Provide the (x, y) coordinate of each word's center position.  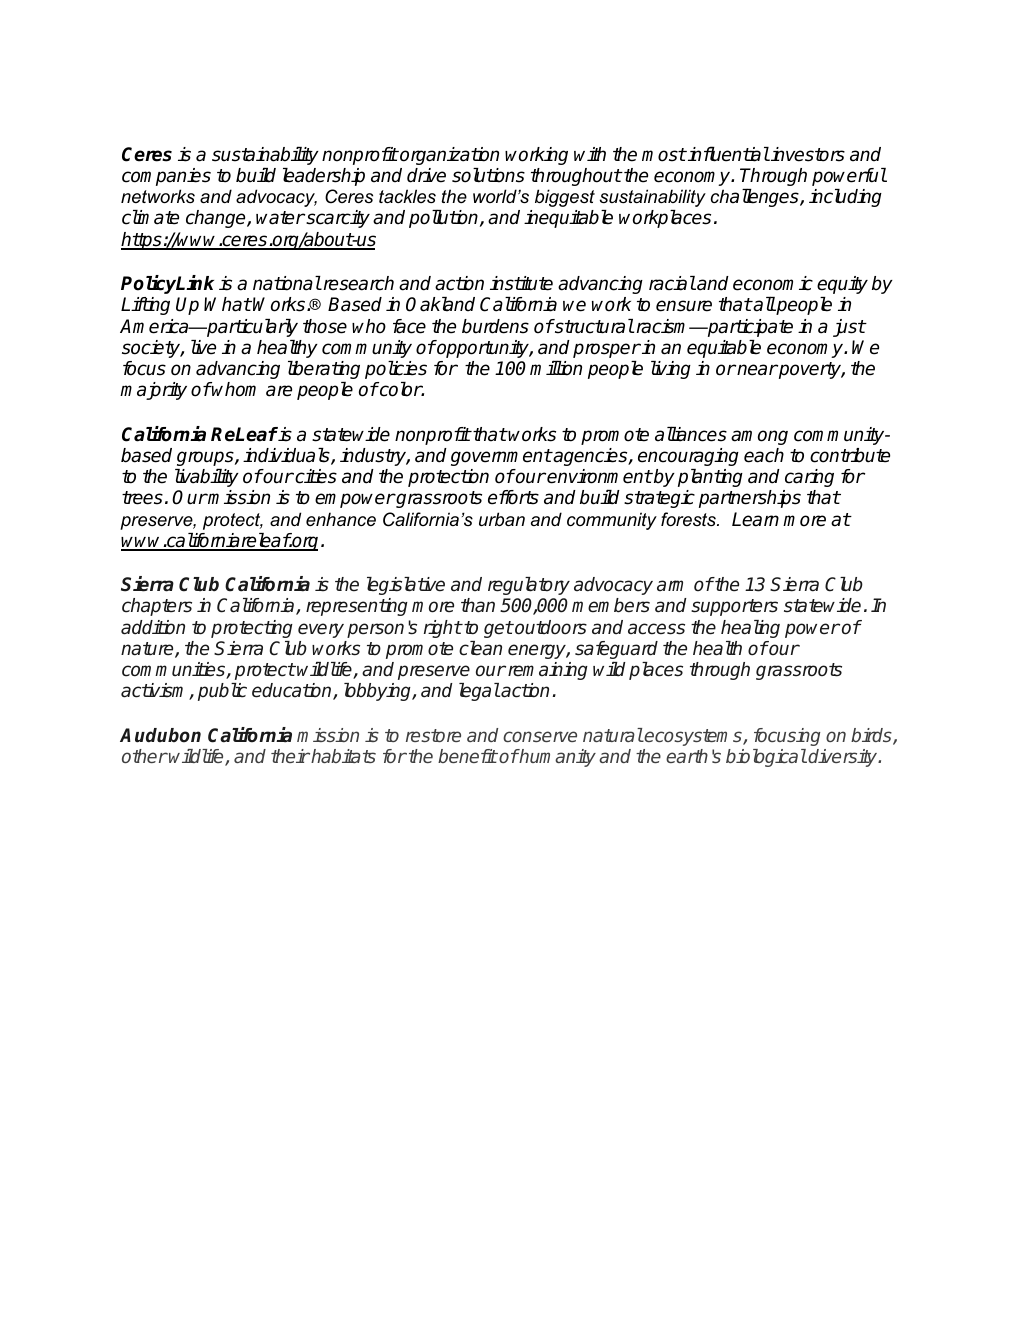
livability (207, 478)
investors (807, 154)
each (764, 455)
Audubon (160, 735)
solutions (488, 175)
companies (166, 177)
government (501, 457)
